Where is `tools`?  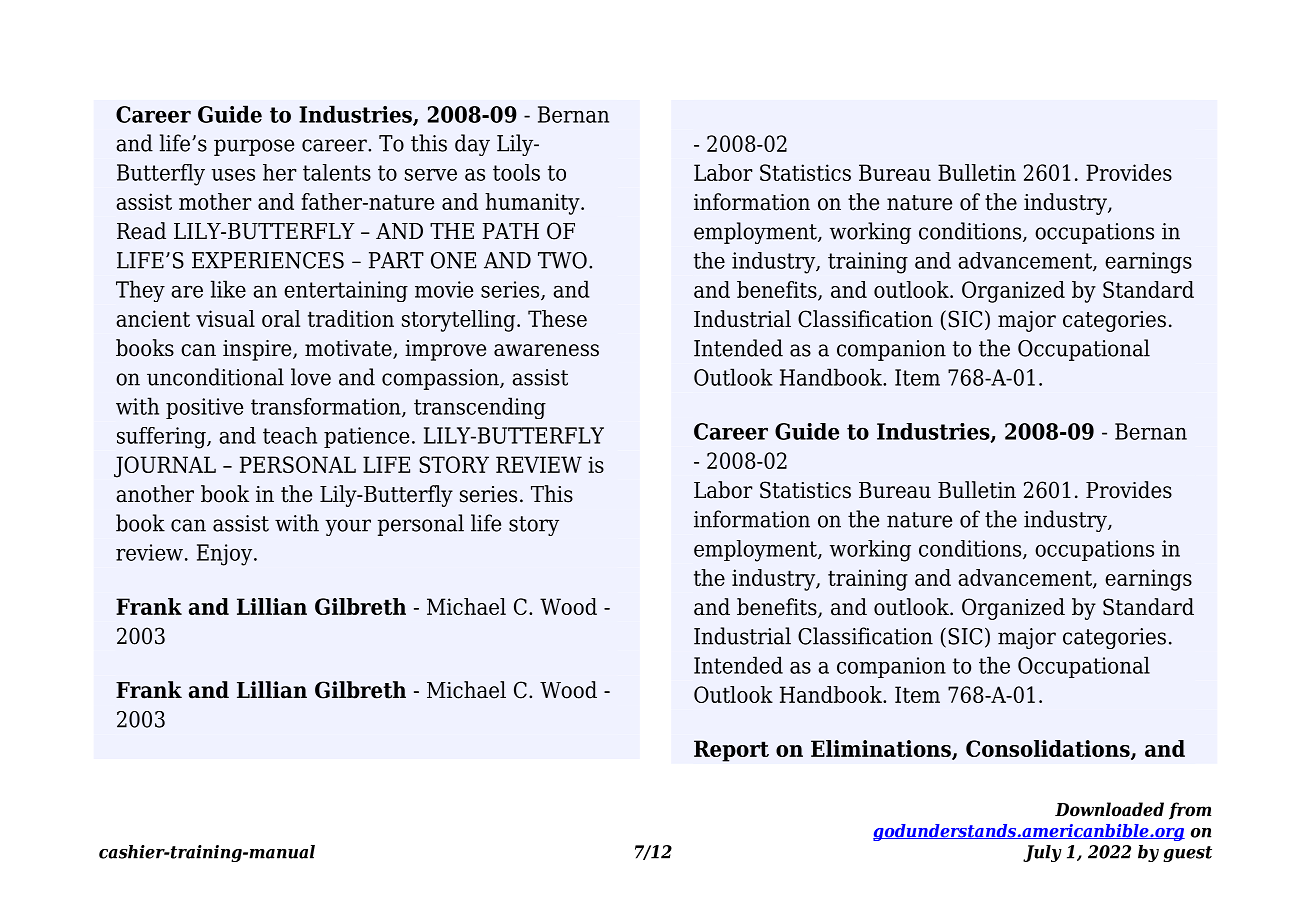
tools is located at coordinates (516, 172).
